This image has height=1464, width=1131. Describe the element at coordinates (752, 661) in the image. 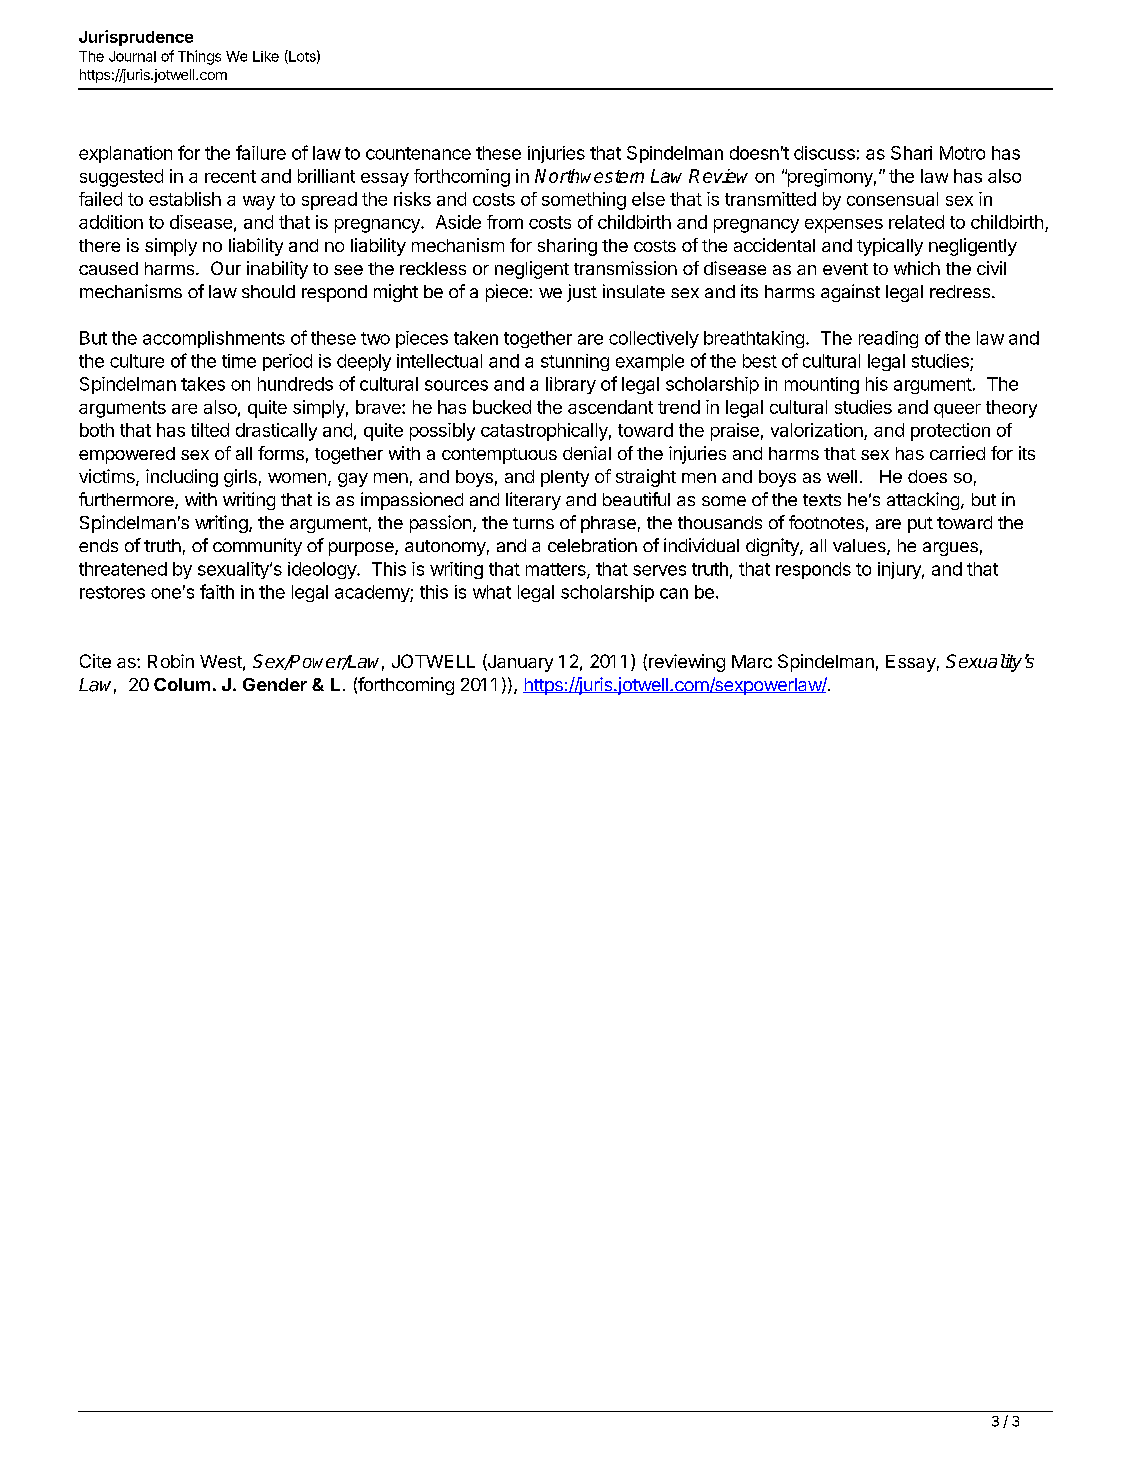

I see `Marc` at that location.
